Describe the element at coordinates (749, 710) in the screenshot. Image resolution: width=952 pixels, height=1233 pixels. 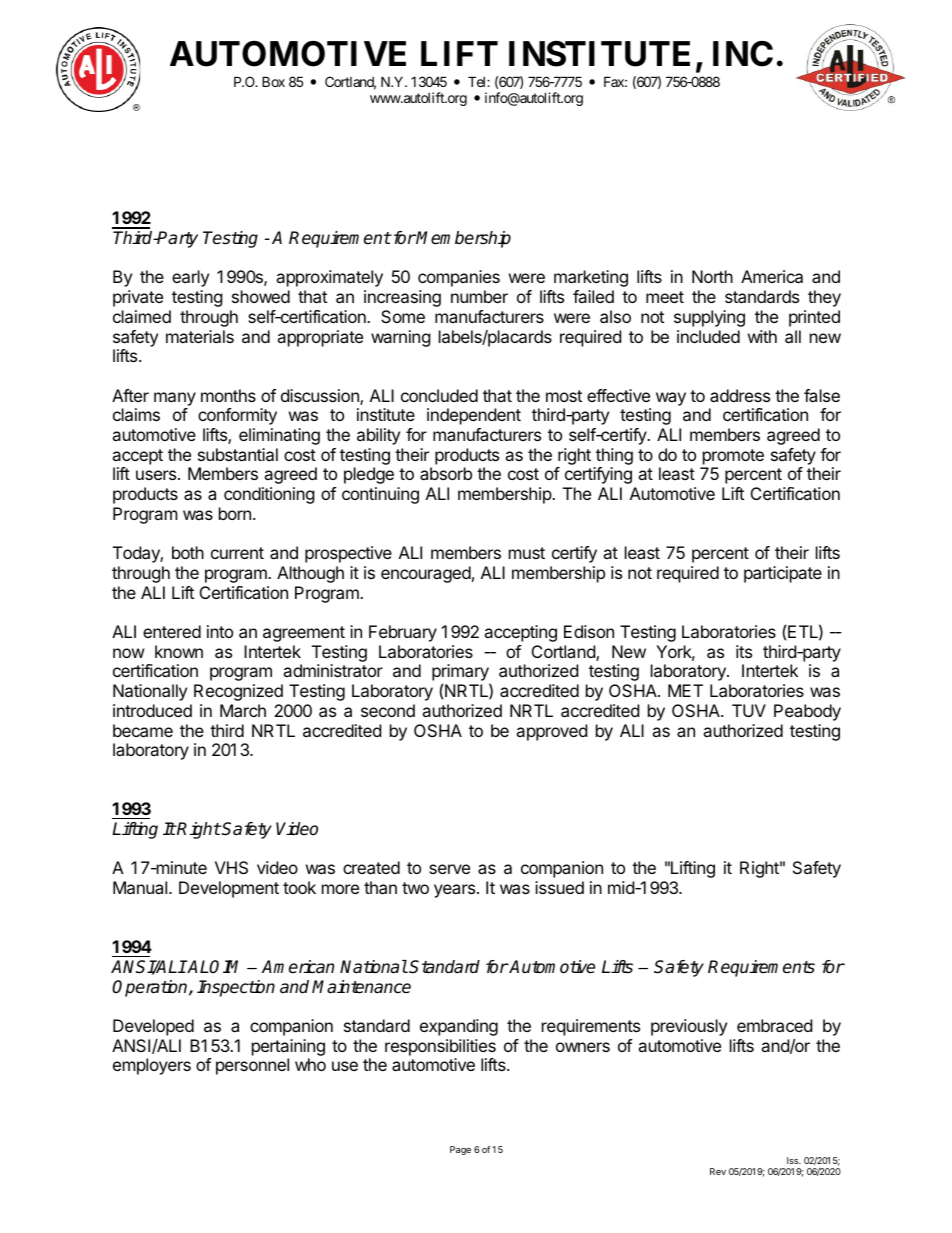
I see `TUV` at that location.
